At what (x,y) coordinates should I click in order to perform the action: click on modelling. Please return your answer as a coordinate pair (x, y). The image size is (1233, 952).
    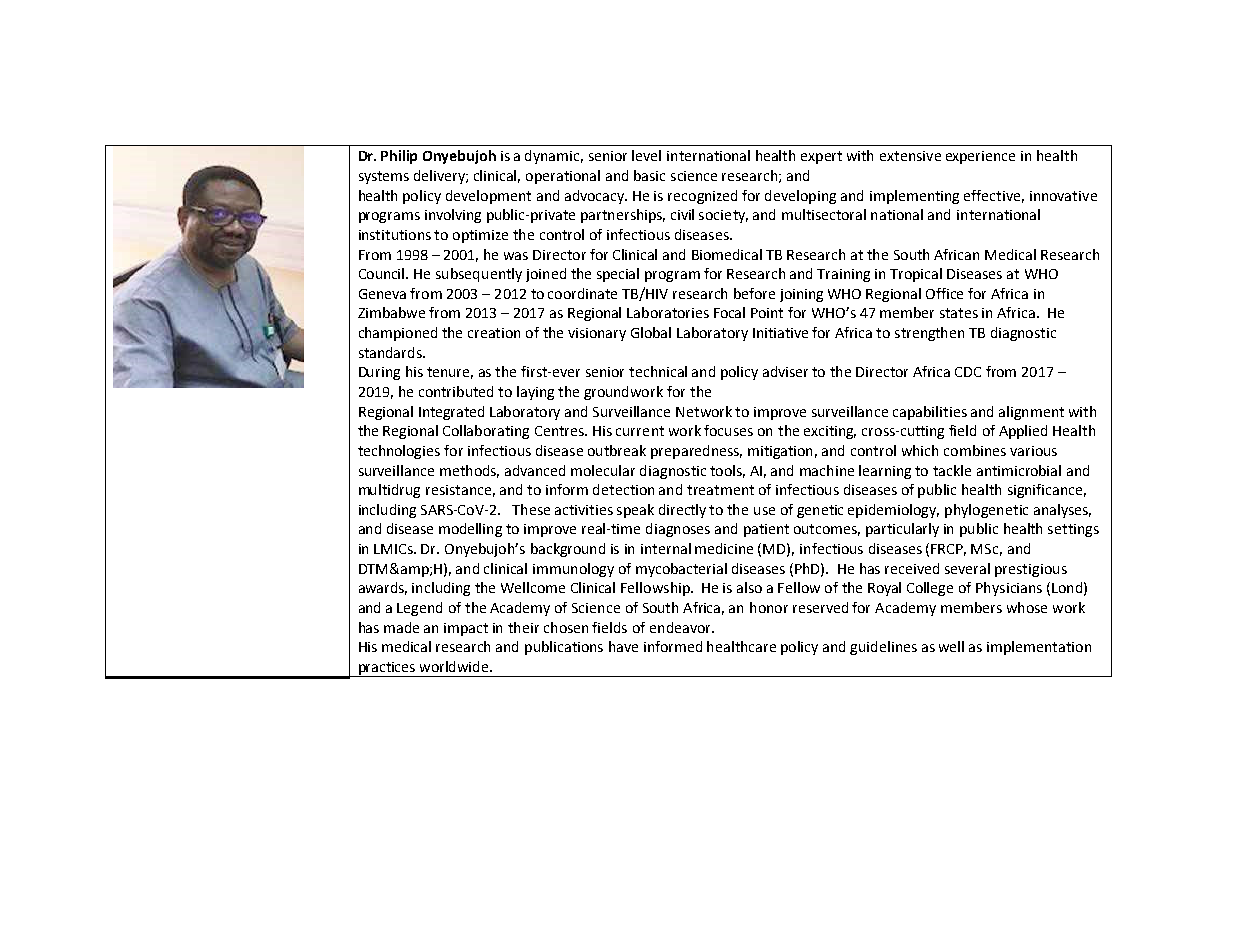
    Looking at the image, I should click on (470, 530).
